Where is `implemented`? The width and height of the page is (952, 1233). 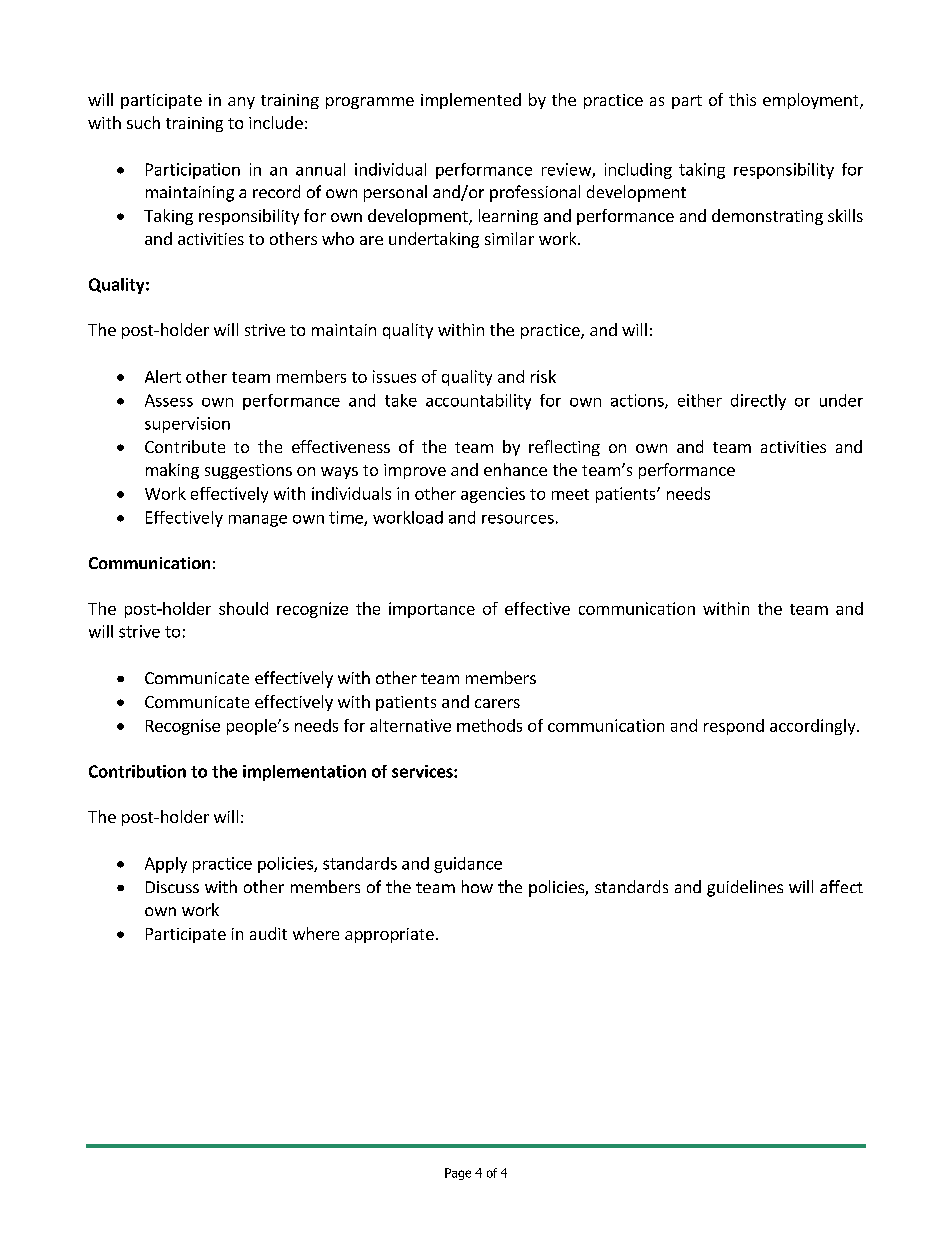
implemented is located at coordinates (471, 101).
